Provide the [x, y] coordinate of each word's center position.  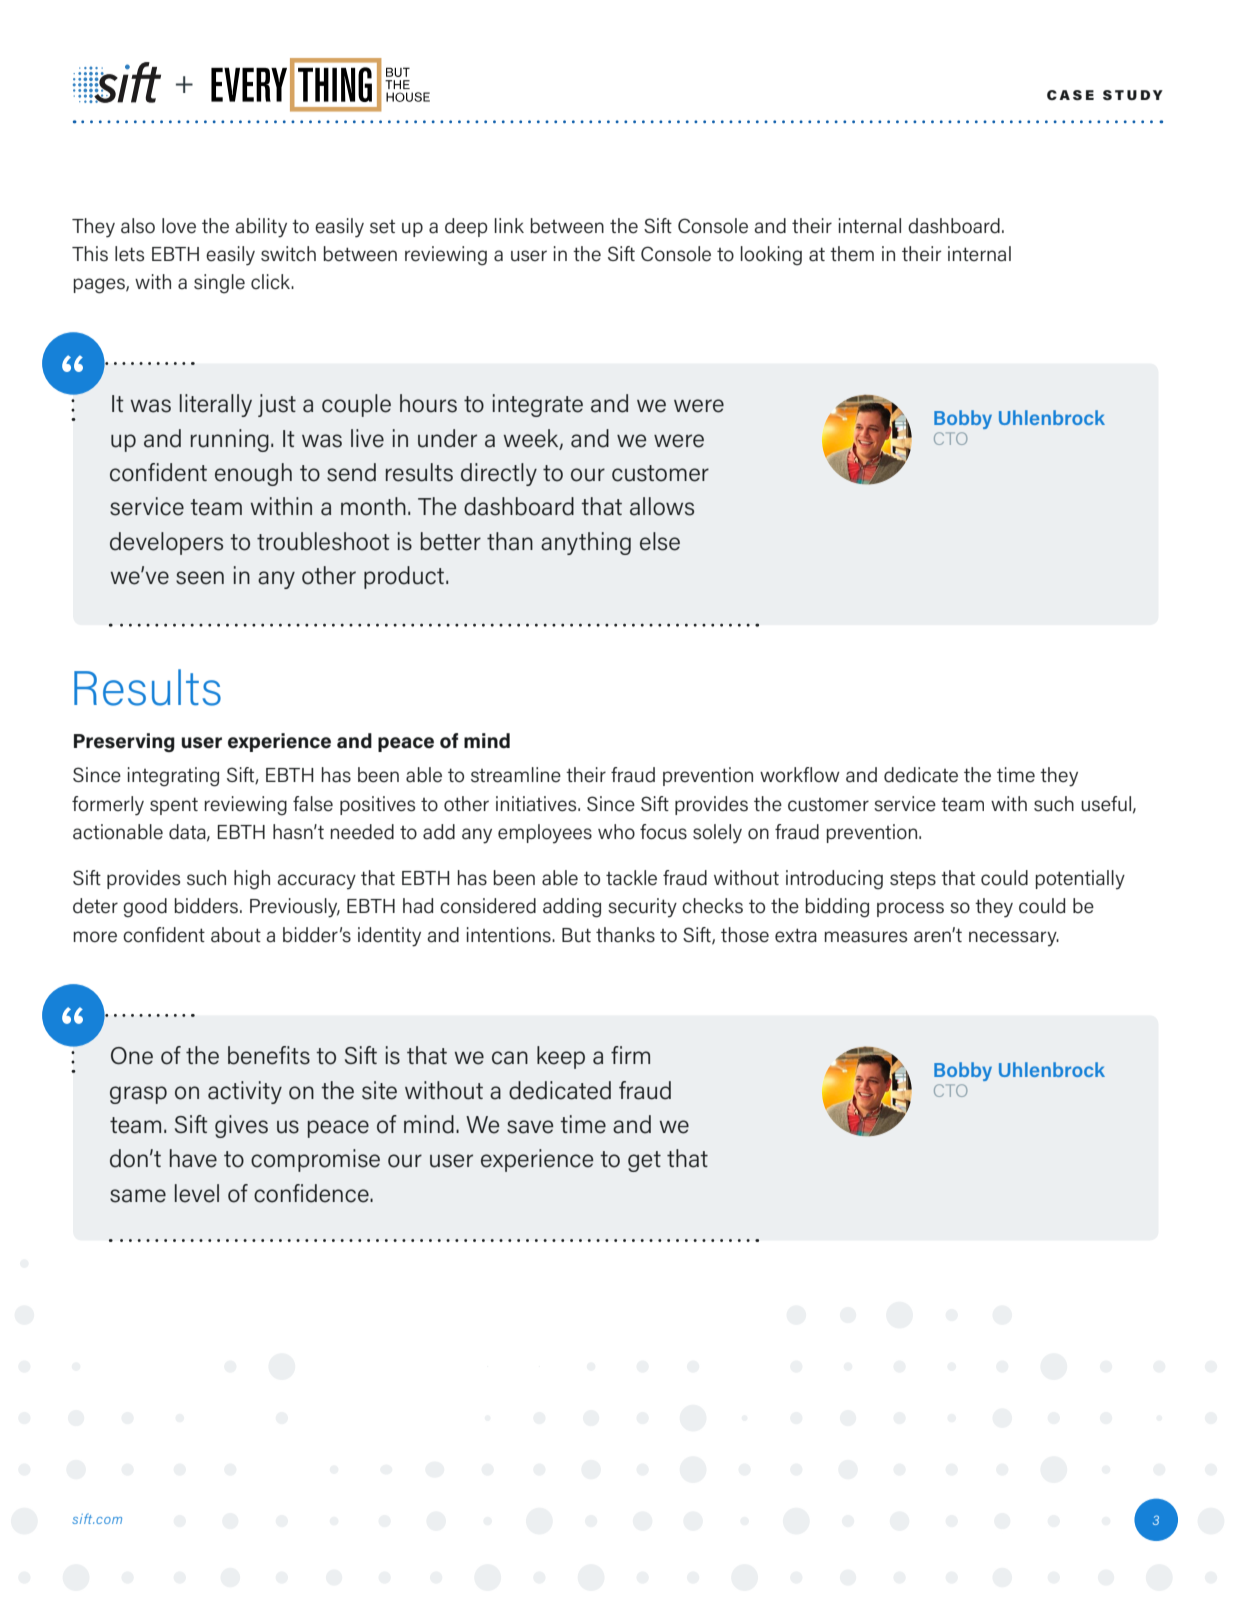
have [193, 1158]
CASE [1070, 95]
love [179, 226]
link [509, 225]
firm [630, 1055]
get [644, 1161]
